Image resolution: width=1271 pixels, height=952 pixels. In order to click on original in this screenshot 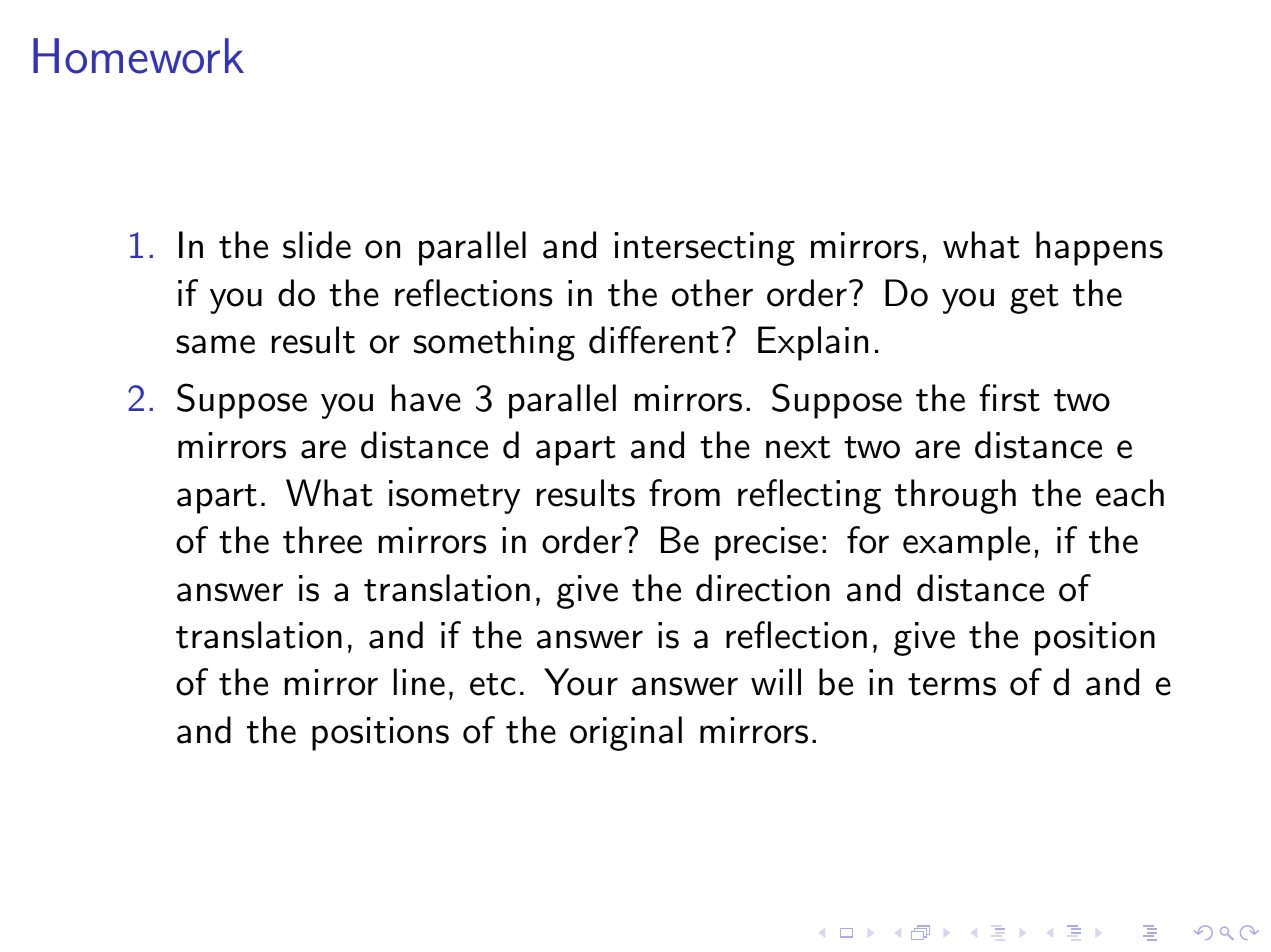, I will do `click(626, 733)`.
